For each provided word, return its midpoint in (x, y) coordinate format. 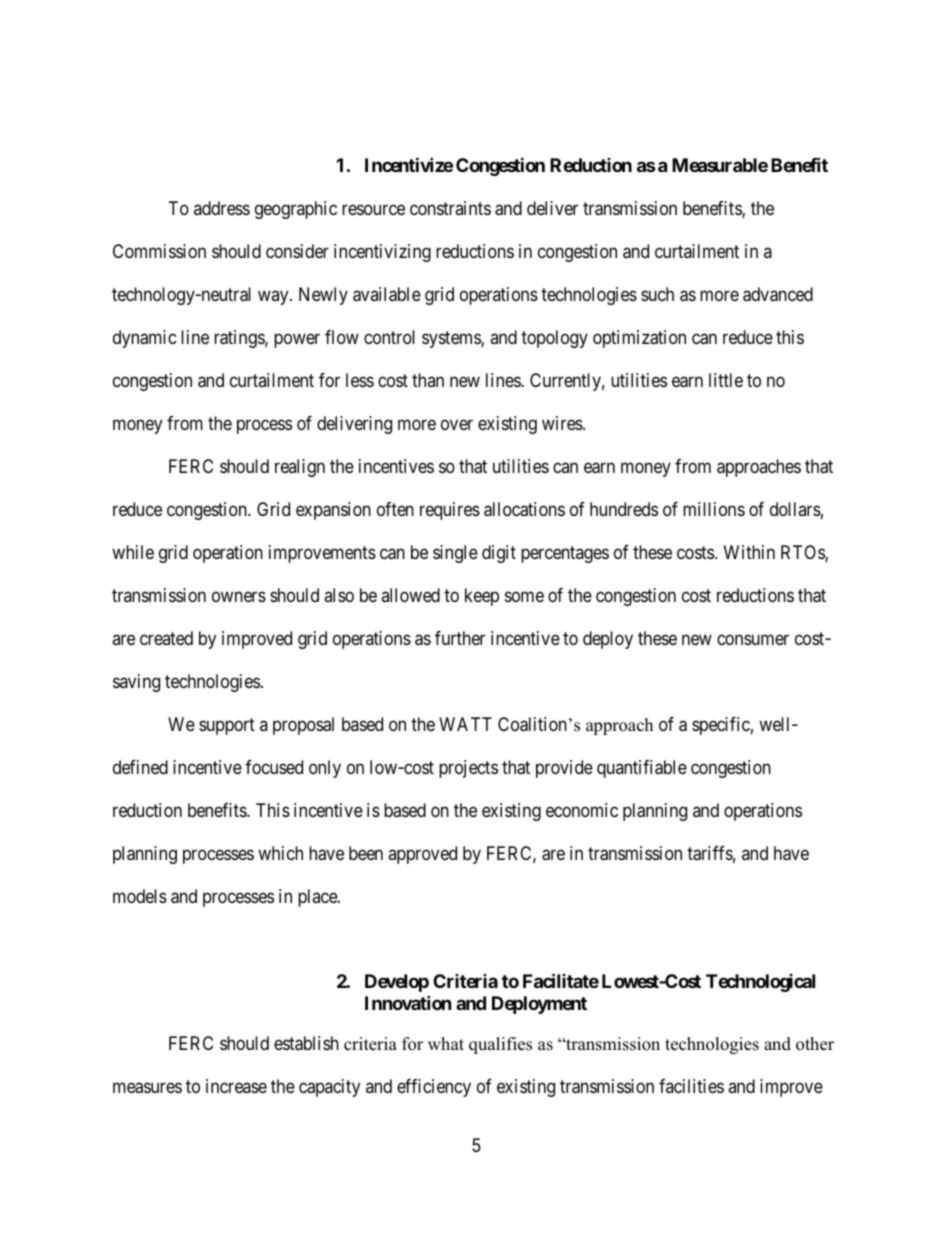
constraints (450, 208)
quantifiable (642, 769)
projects (468, 769)
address (222, 208)
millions (714, 509)
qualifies (500, 1045)
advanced (778, 294)
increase (236, 1086)
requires (450, 511)
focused (274, 767)
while (133, 552)
